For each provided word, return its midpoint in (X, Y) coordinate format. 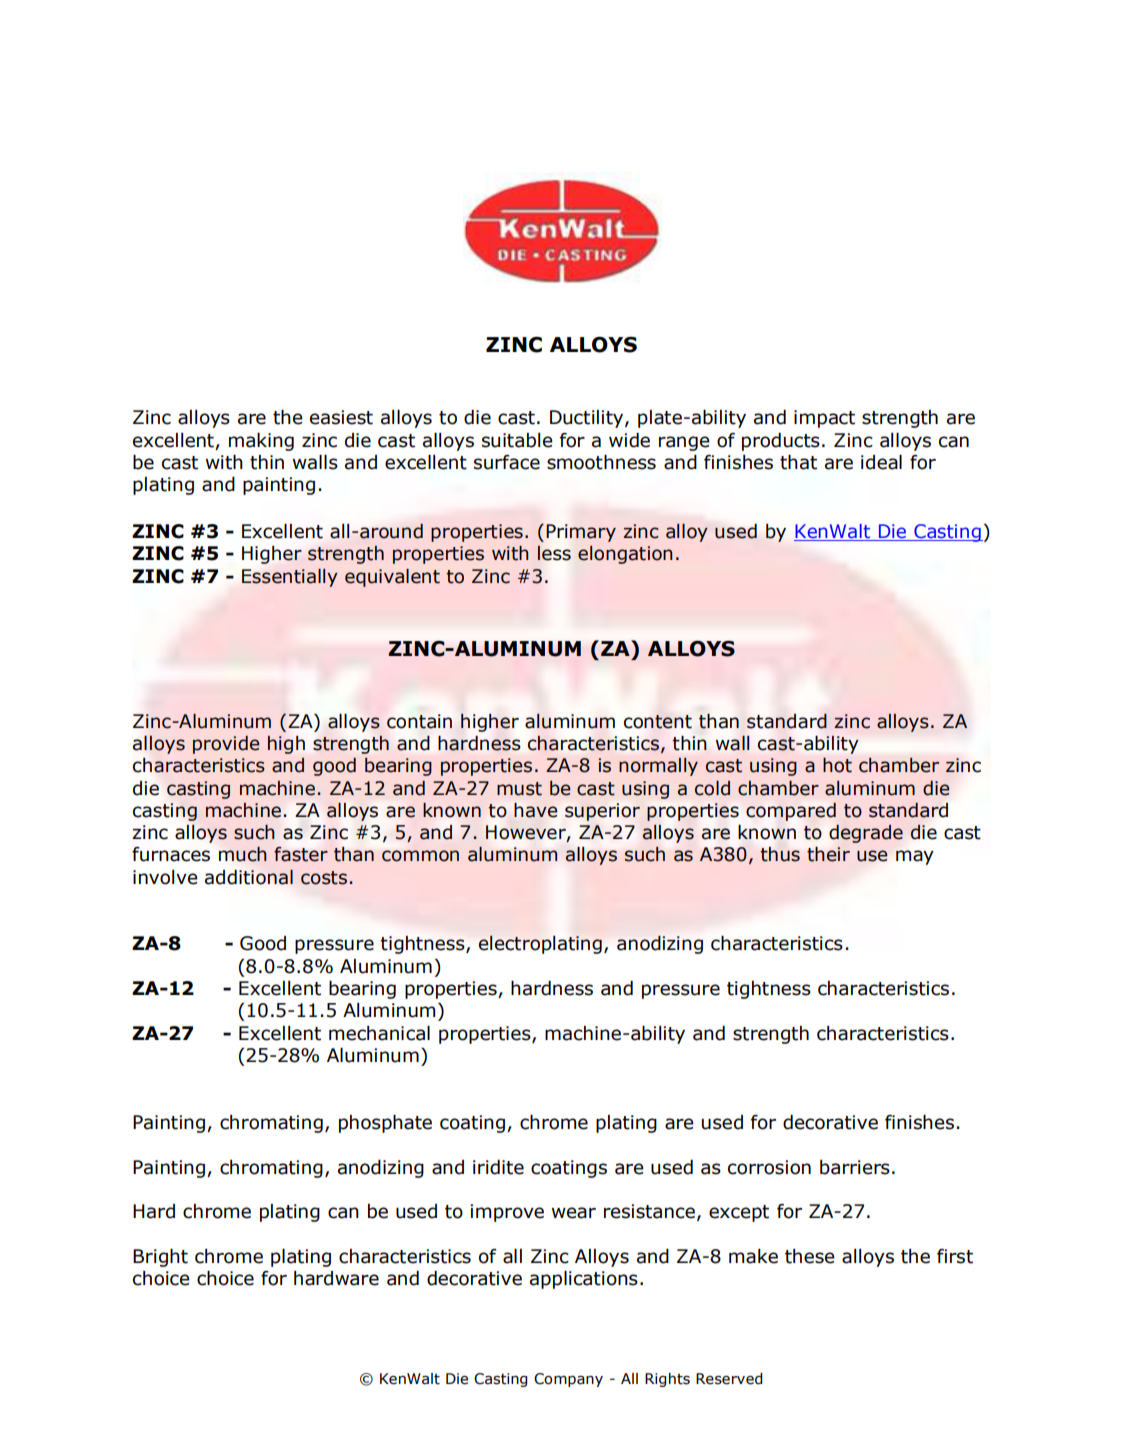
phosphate (385, 1124)
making (261, 442)
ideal (881, 462)
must (519, 789)
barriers (855, 1167)
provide (226, 745)
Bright (160, 1258)
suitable (517, 440)
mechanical (379, 1033)
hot (837, 765)
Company (568, 1380)
